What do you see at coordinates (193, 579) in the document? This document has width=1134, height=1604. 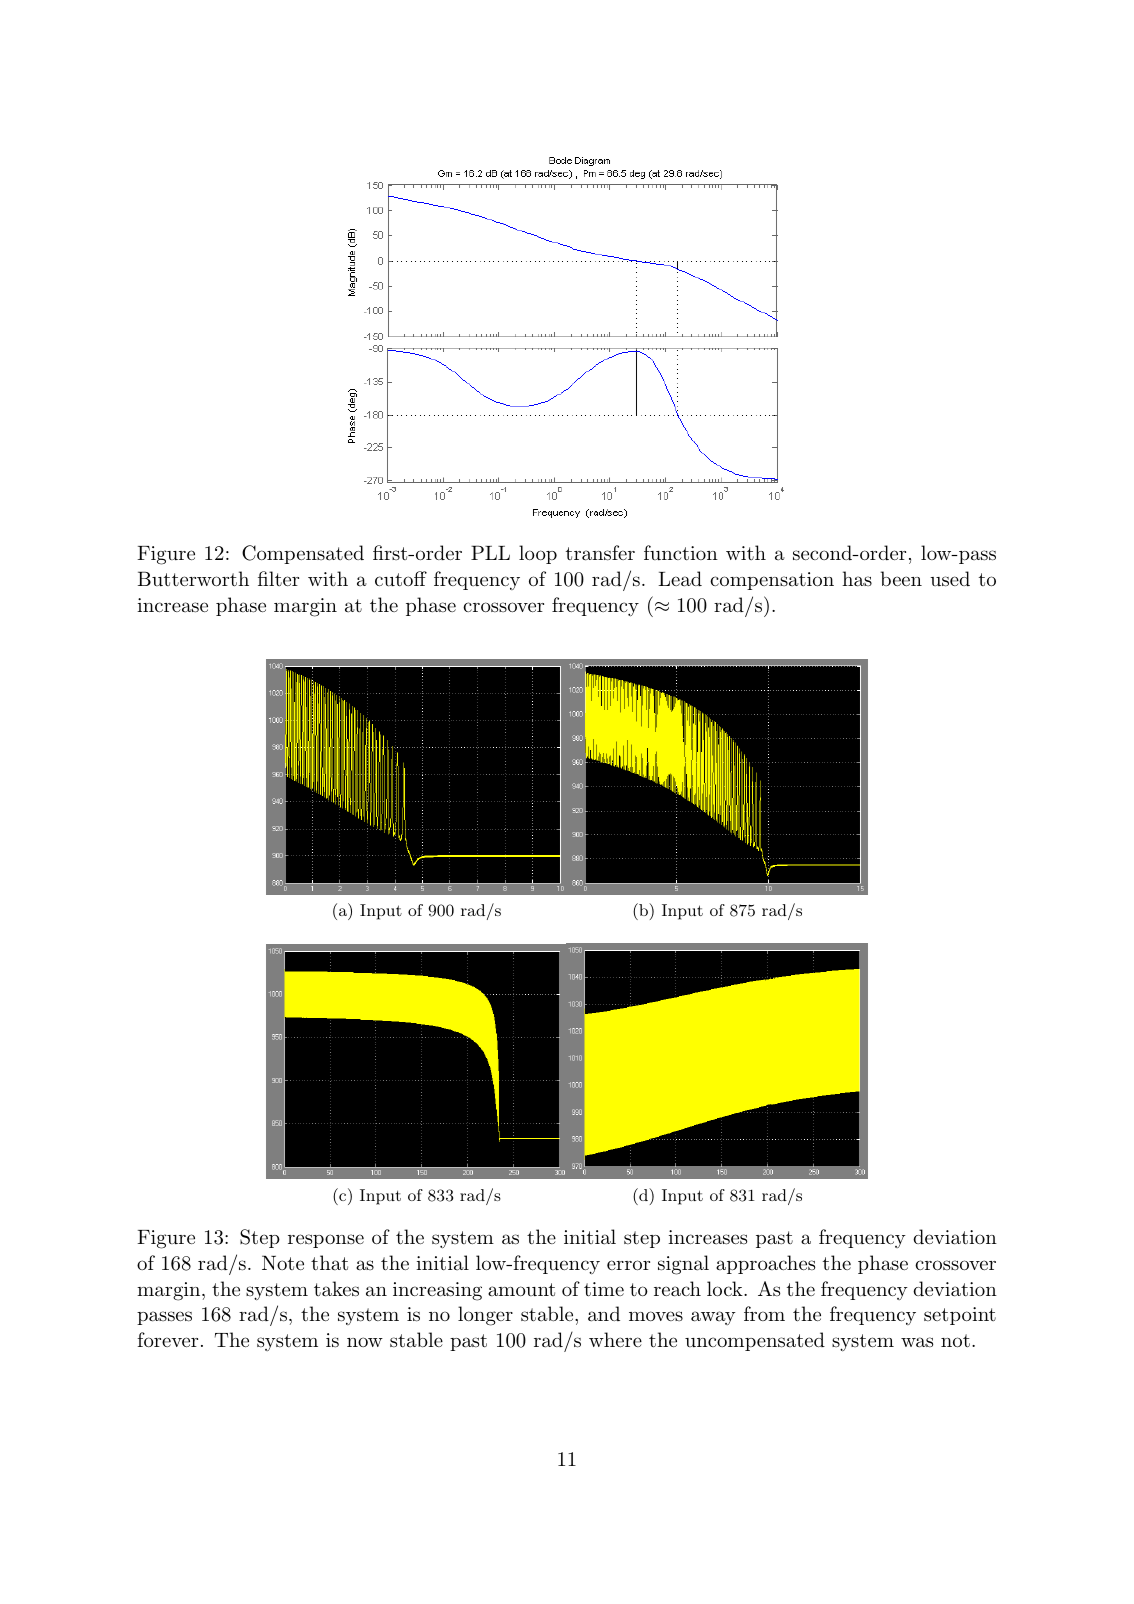 I see `Butterworth` at bounding box center [193, 579].
